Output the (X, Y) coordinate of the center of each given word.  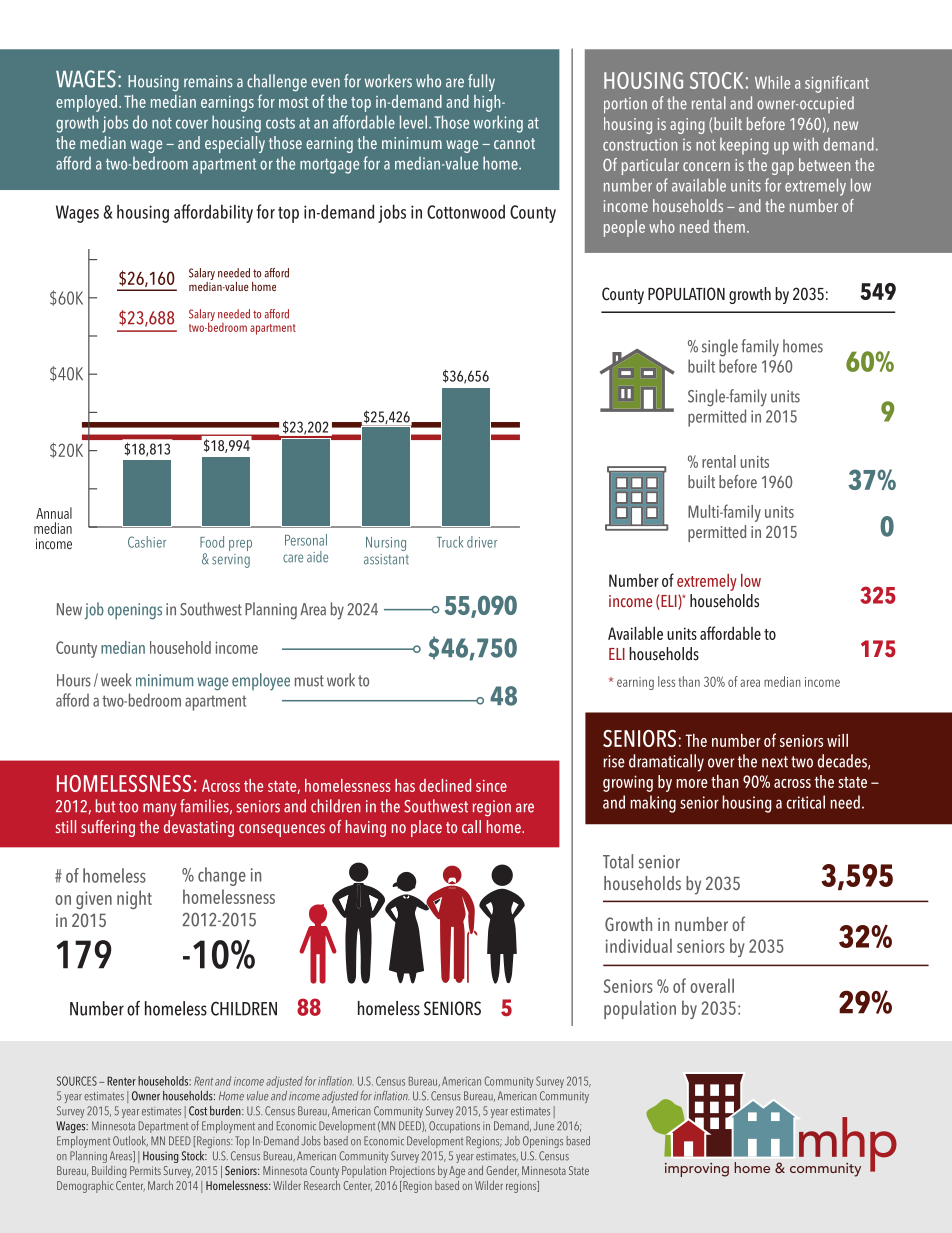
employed (86, 103)
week (116, 680)
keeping (744, 146)
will (837, 740)
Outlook (130, 1141)
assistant (386, 559)
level (413, 122)
